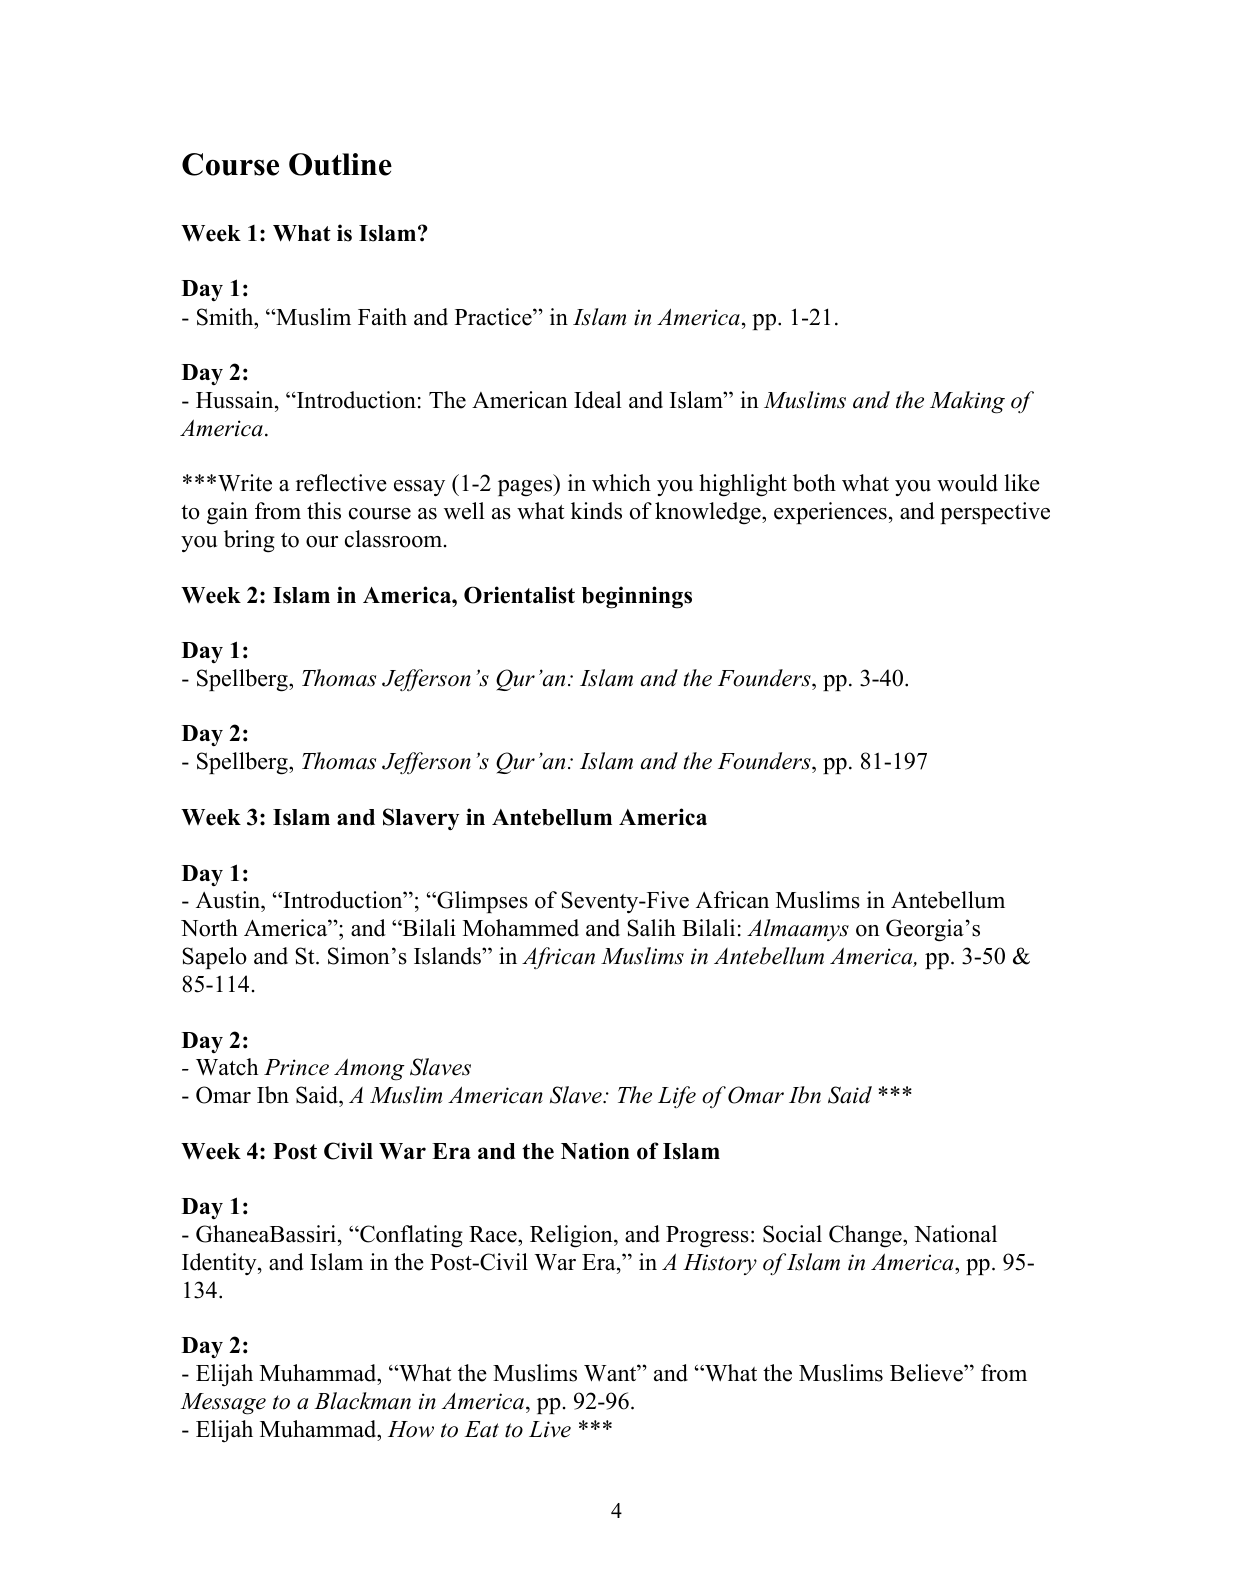 Image resolution: width=1234 pixels, height=1596 pixels. I want to click on Believe, so click(927, 1373).
